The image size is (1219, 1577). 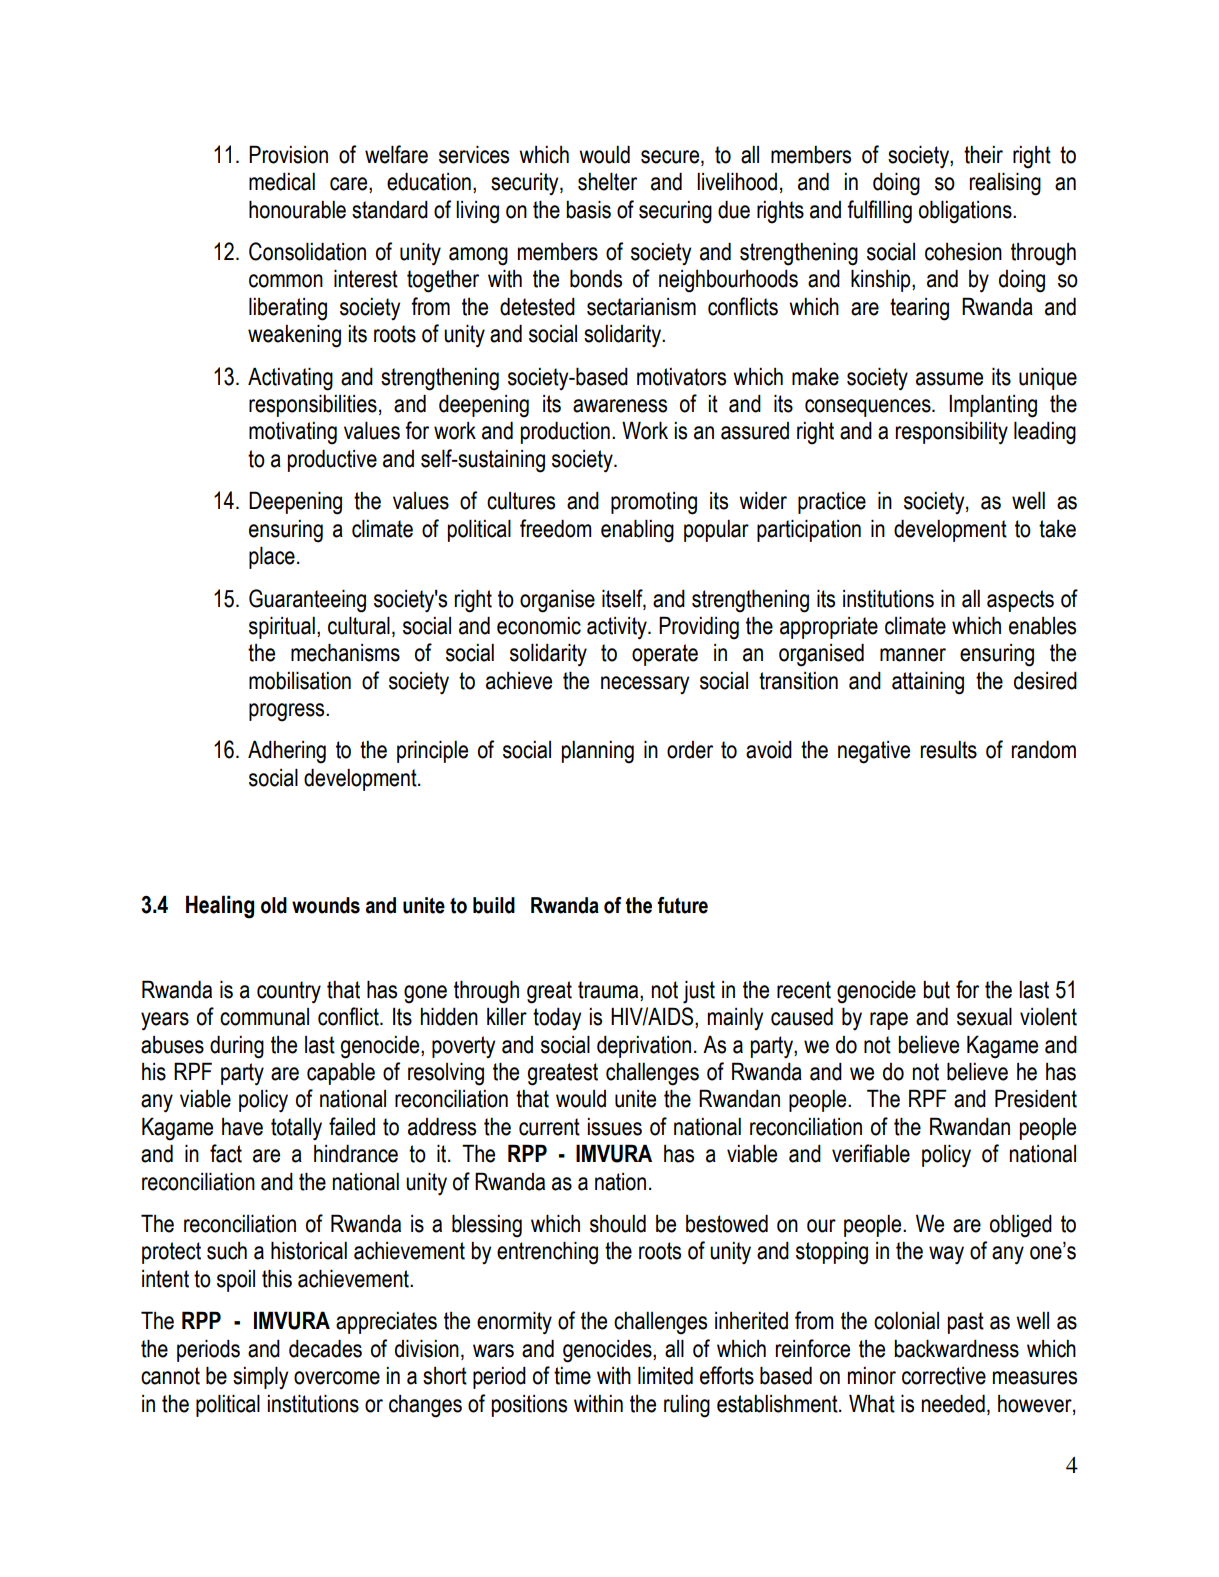 I want to click on trauma, so click(x=609, y=990).
